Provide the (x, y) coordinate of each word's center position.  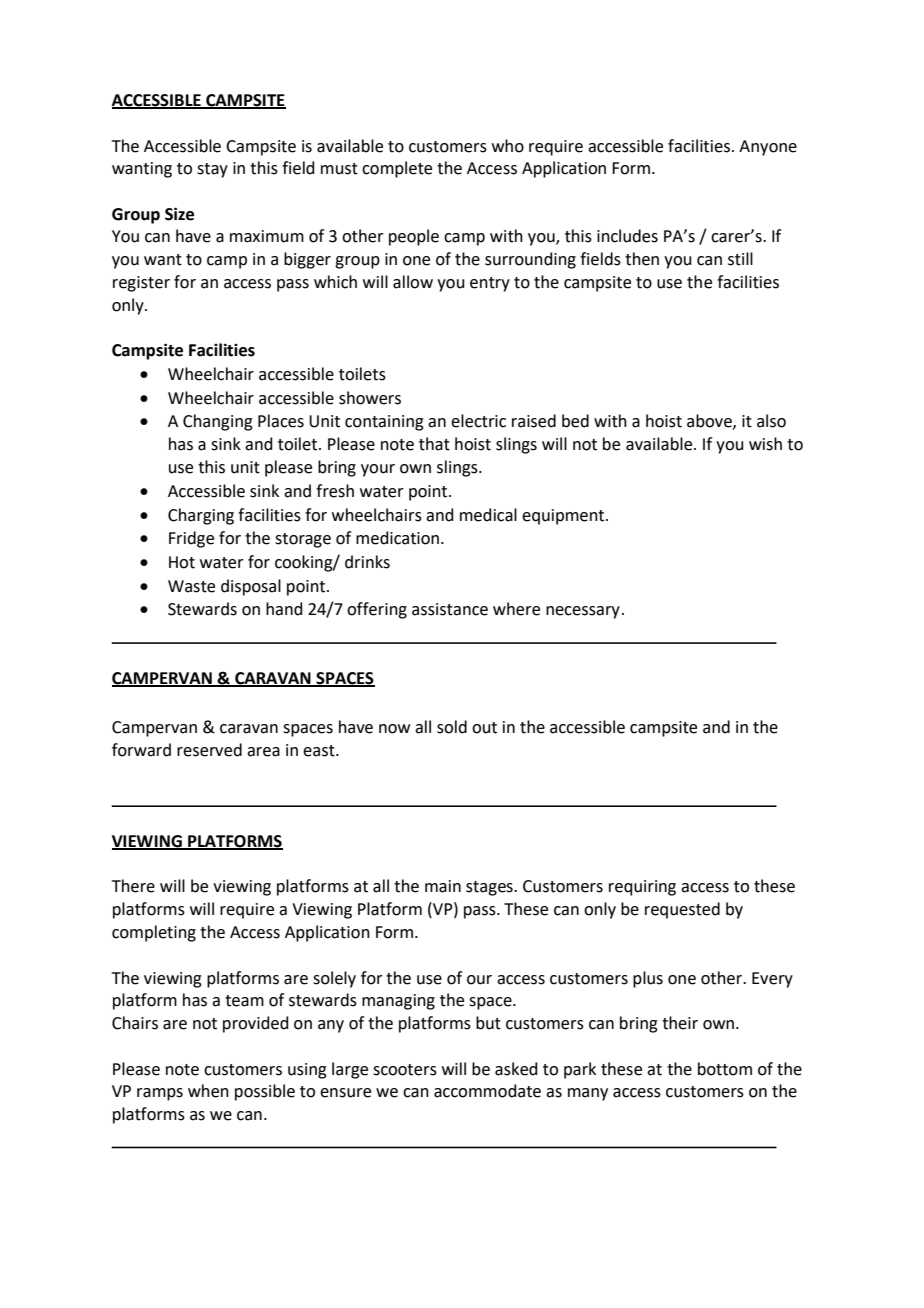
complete (397, 169)
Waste (191, 586)
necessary (583, 612)
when (208, 1091)
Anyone (768, 148)
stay (212, 170)
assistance (450, 609)
